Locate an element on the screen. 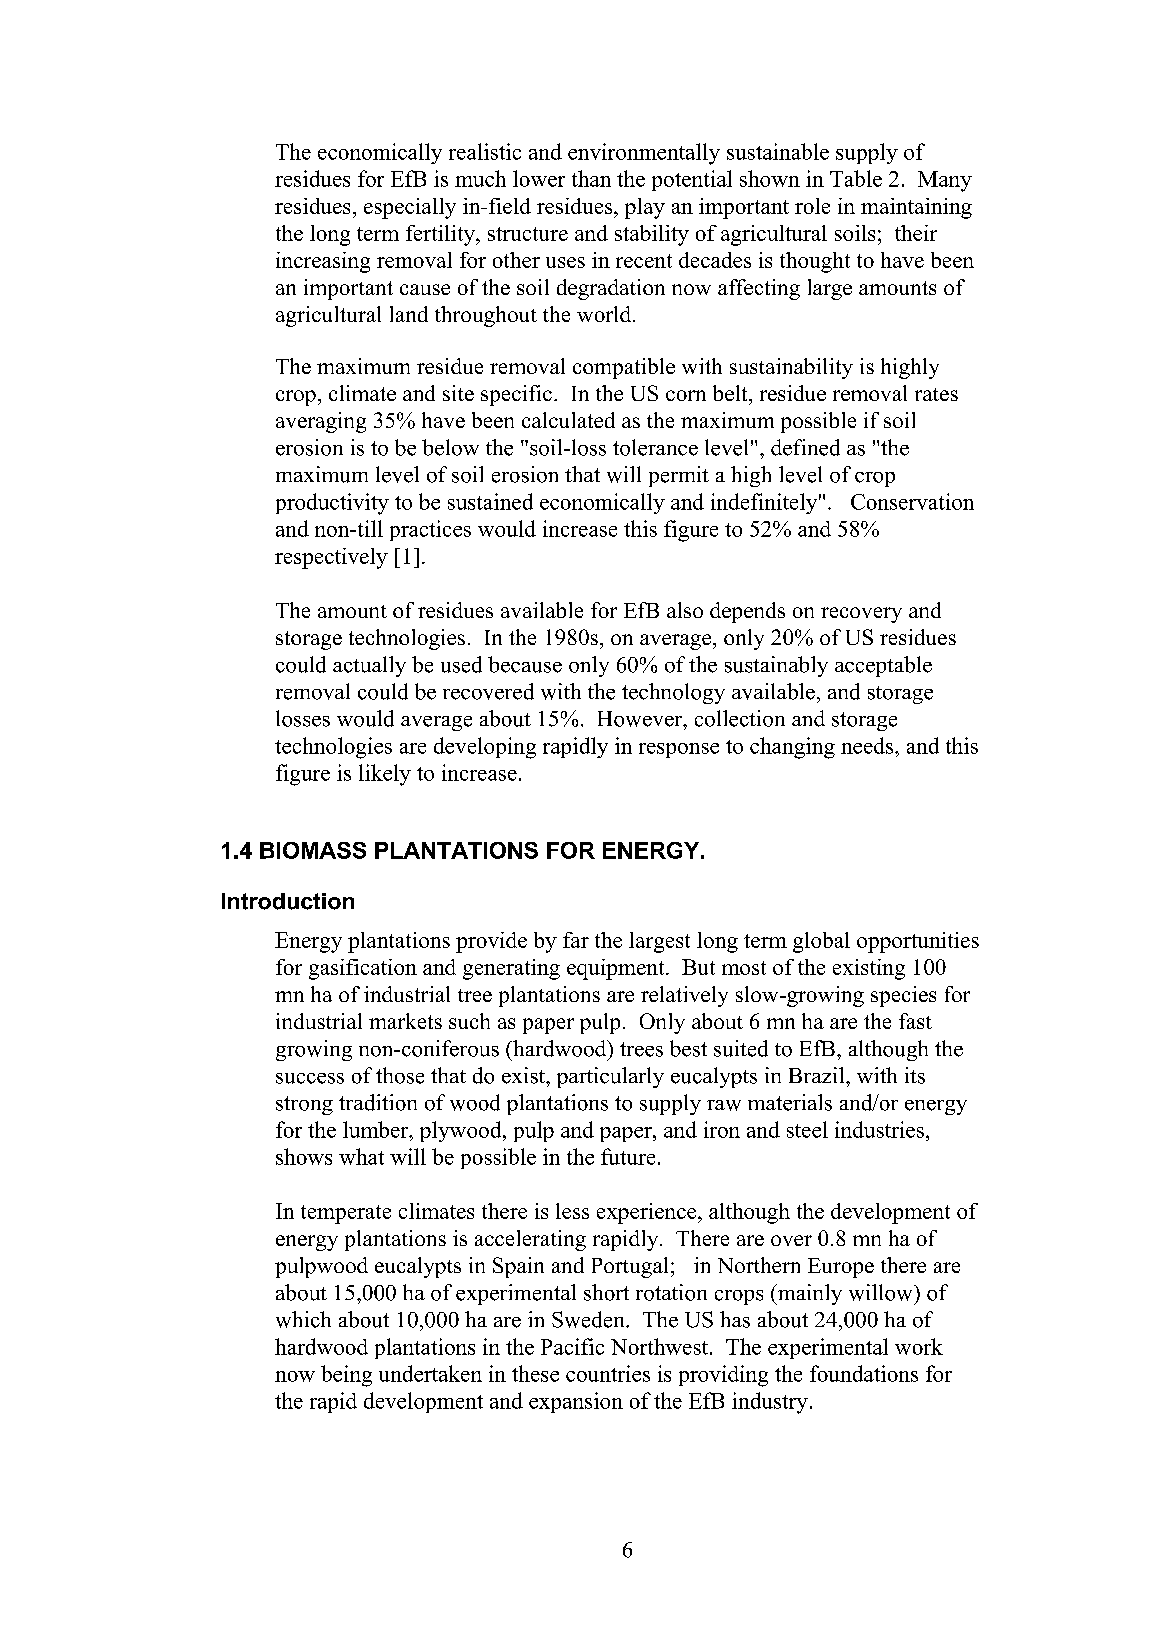  However is located at coordinates (641, 719).
